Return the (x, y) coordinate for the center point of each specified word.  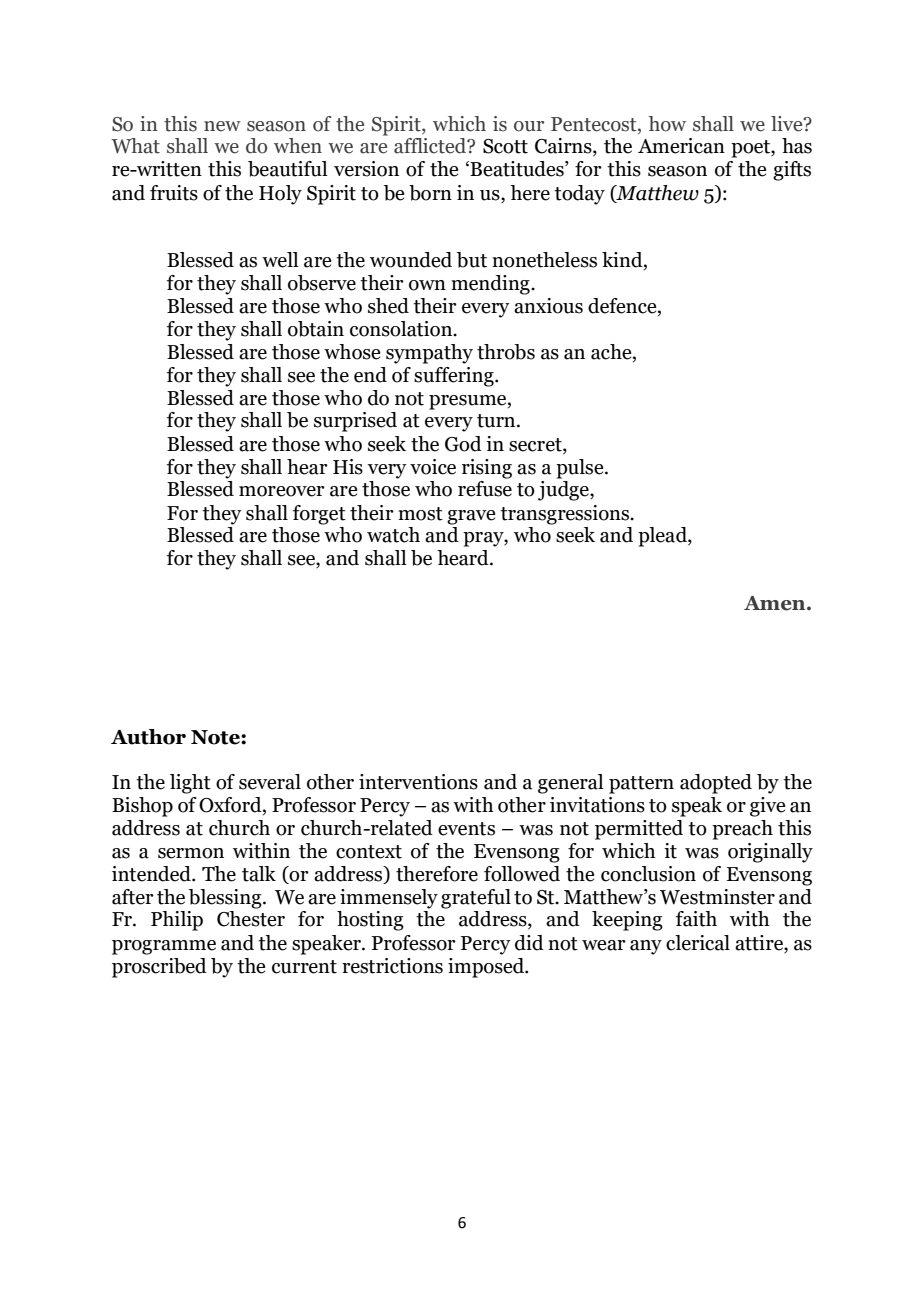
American (681, 146)
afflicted (431, 146)
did (529, 943)
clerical (698, 943)
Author (148, 737)
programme (164, 947)
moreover (282, 491)
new (222, 126)
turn (497, 421)
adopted (716, 784)
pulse (581, 469)
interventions (418, 782)
